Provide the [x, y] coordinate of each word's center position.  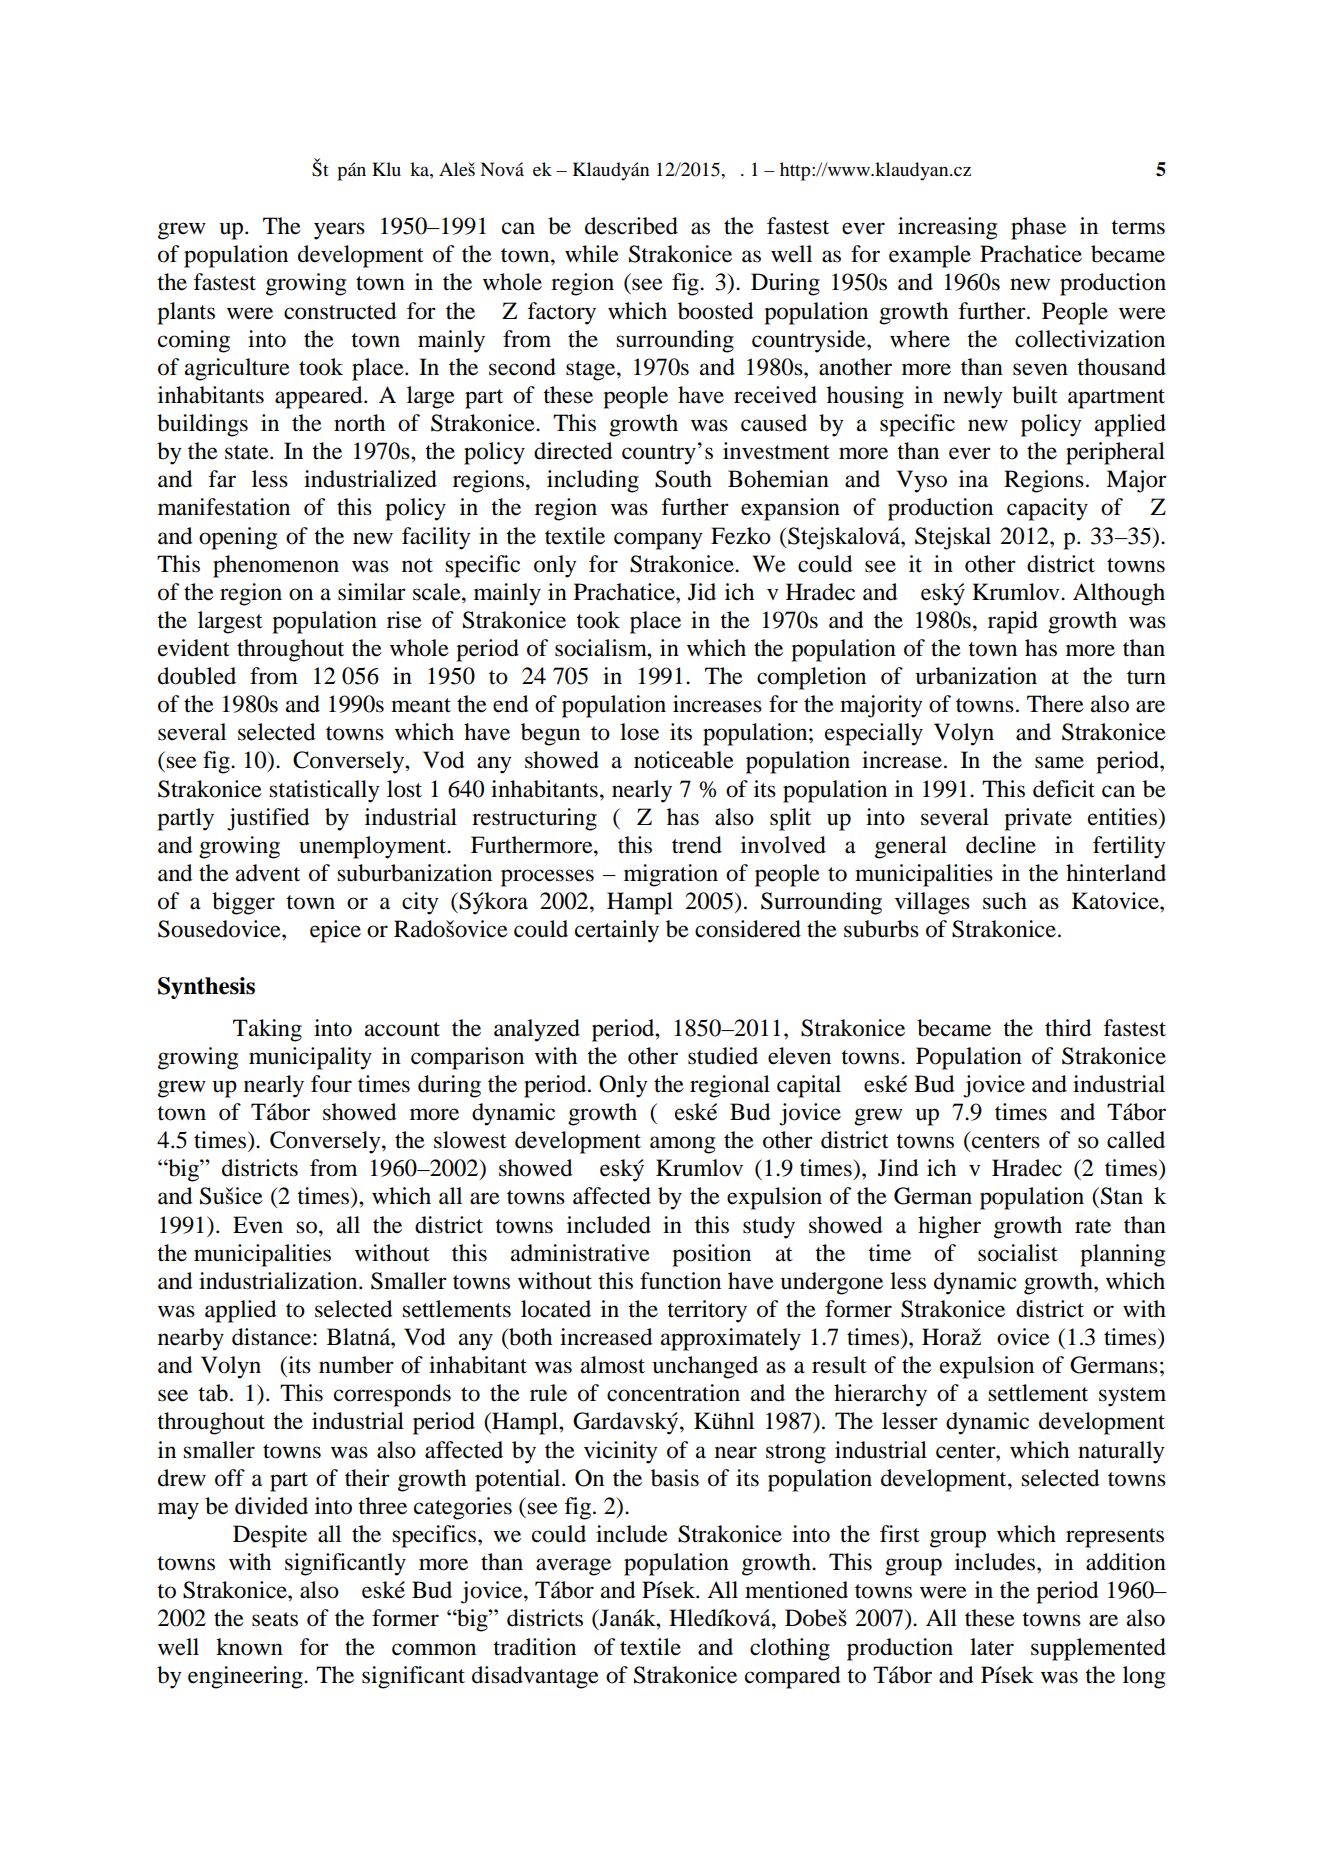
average [573, 1567]
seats [275, 1619]
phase [1038, 228]
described [631, 226]
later [992, 1647]
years [339, 231]
